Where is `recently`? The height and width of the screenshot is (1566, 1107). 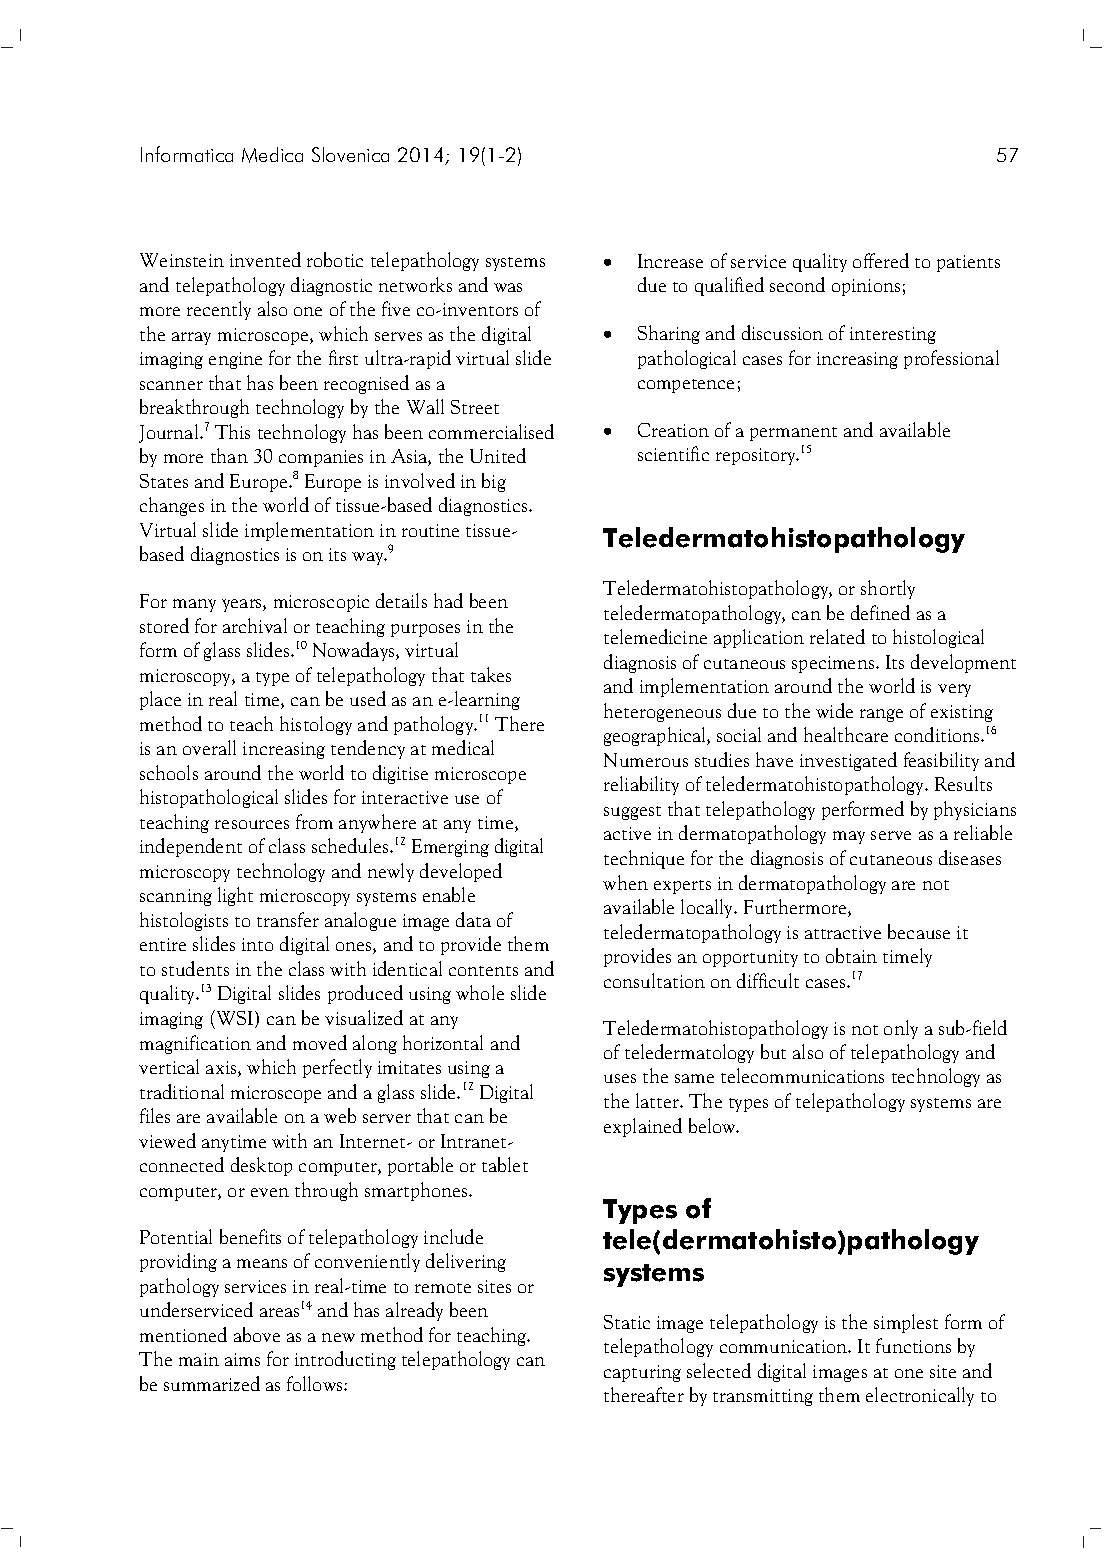 recently is located at coordinates (219, 310).
